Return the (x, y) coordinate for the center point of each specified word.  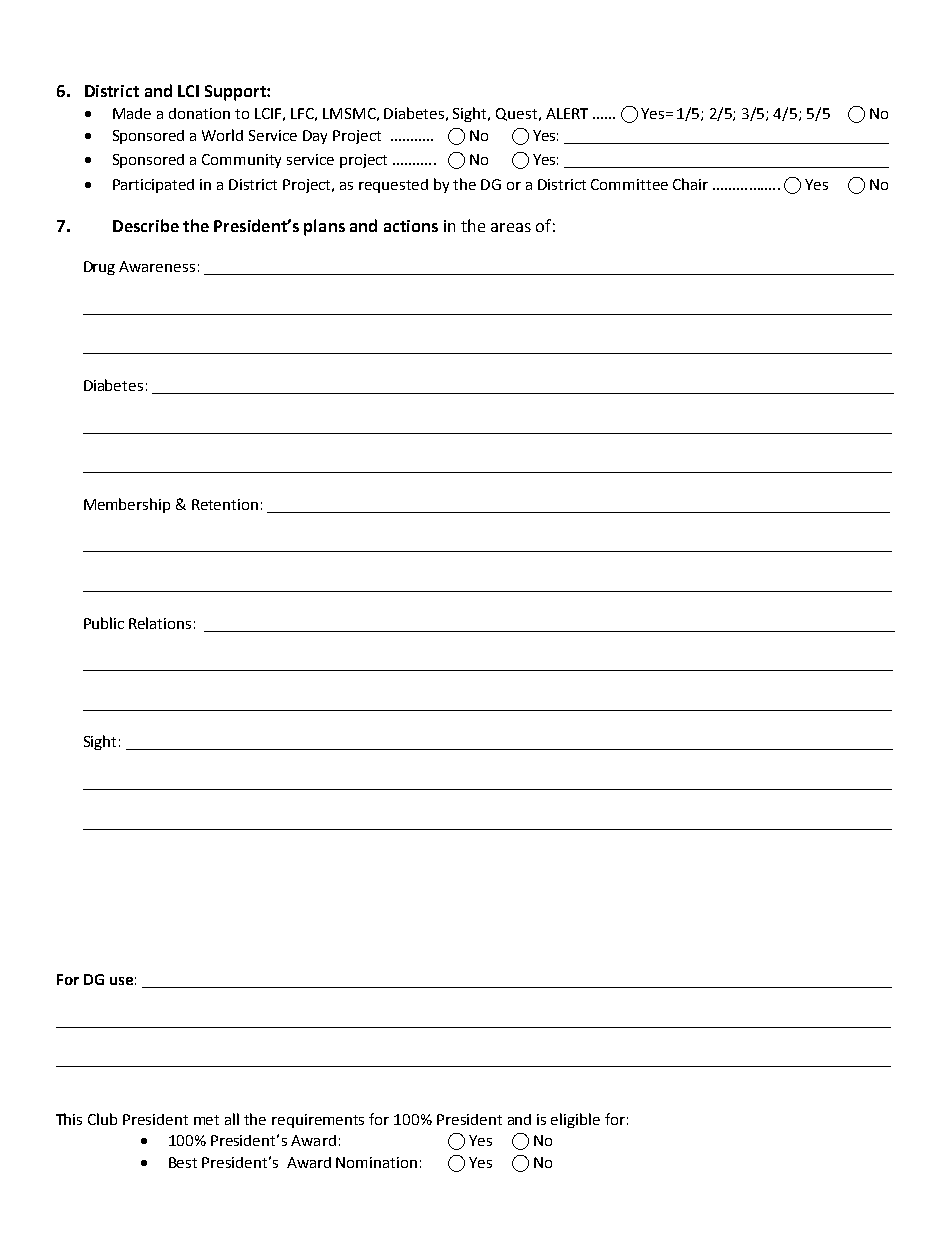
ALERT (567, 113)
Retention (225, 504)
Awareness (157, 266)
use (121, 981)
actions (411, 226)
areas (511, 227)
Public (104, 623)
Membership (127, 505)
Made (132, 113)
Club (102, 1119)
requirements (318, 1121)
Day (315, 137)
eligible (575, 1120)
